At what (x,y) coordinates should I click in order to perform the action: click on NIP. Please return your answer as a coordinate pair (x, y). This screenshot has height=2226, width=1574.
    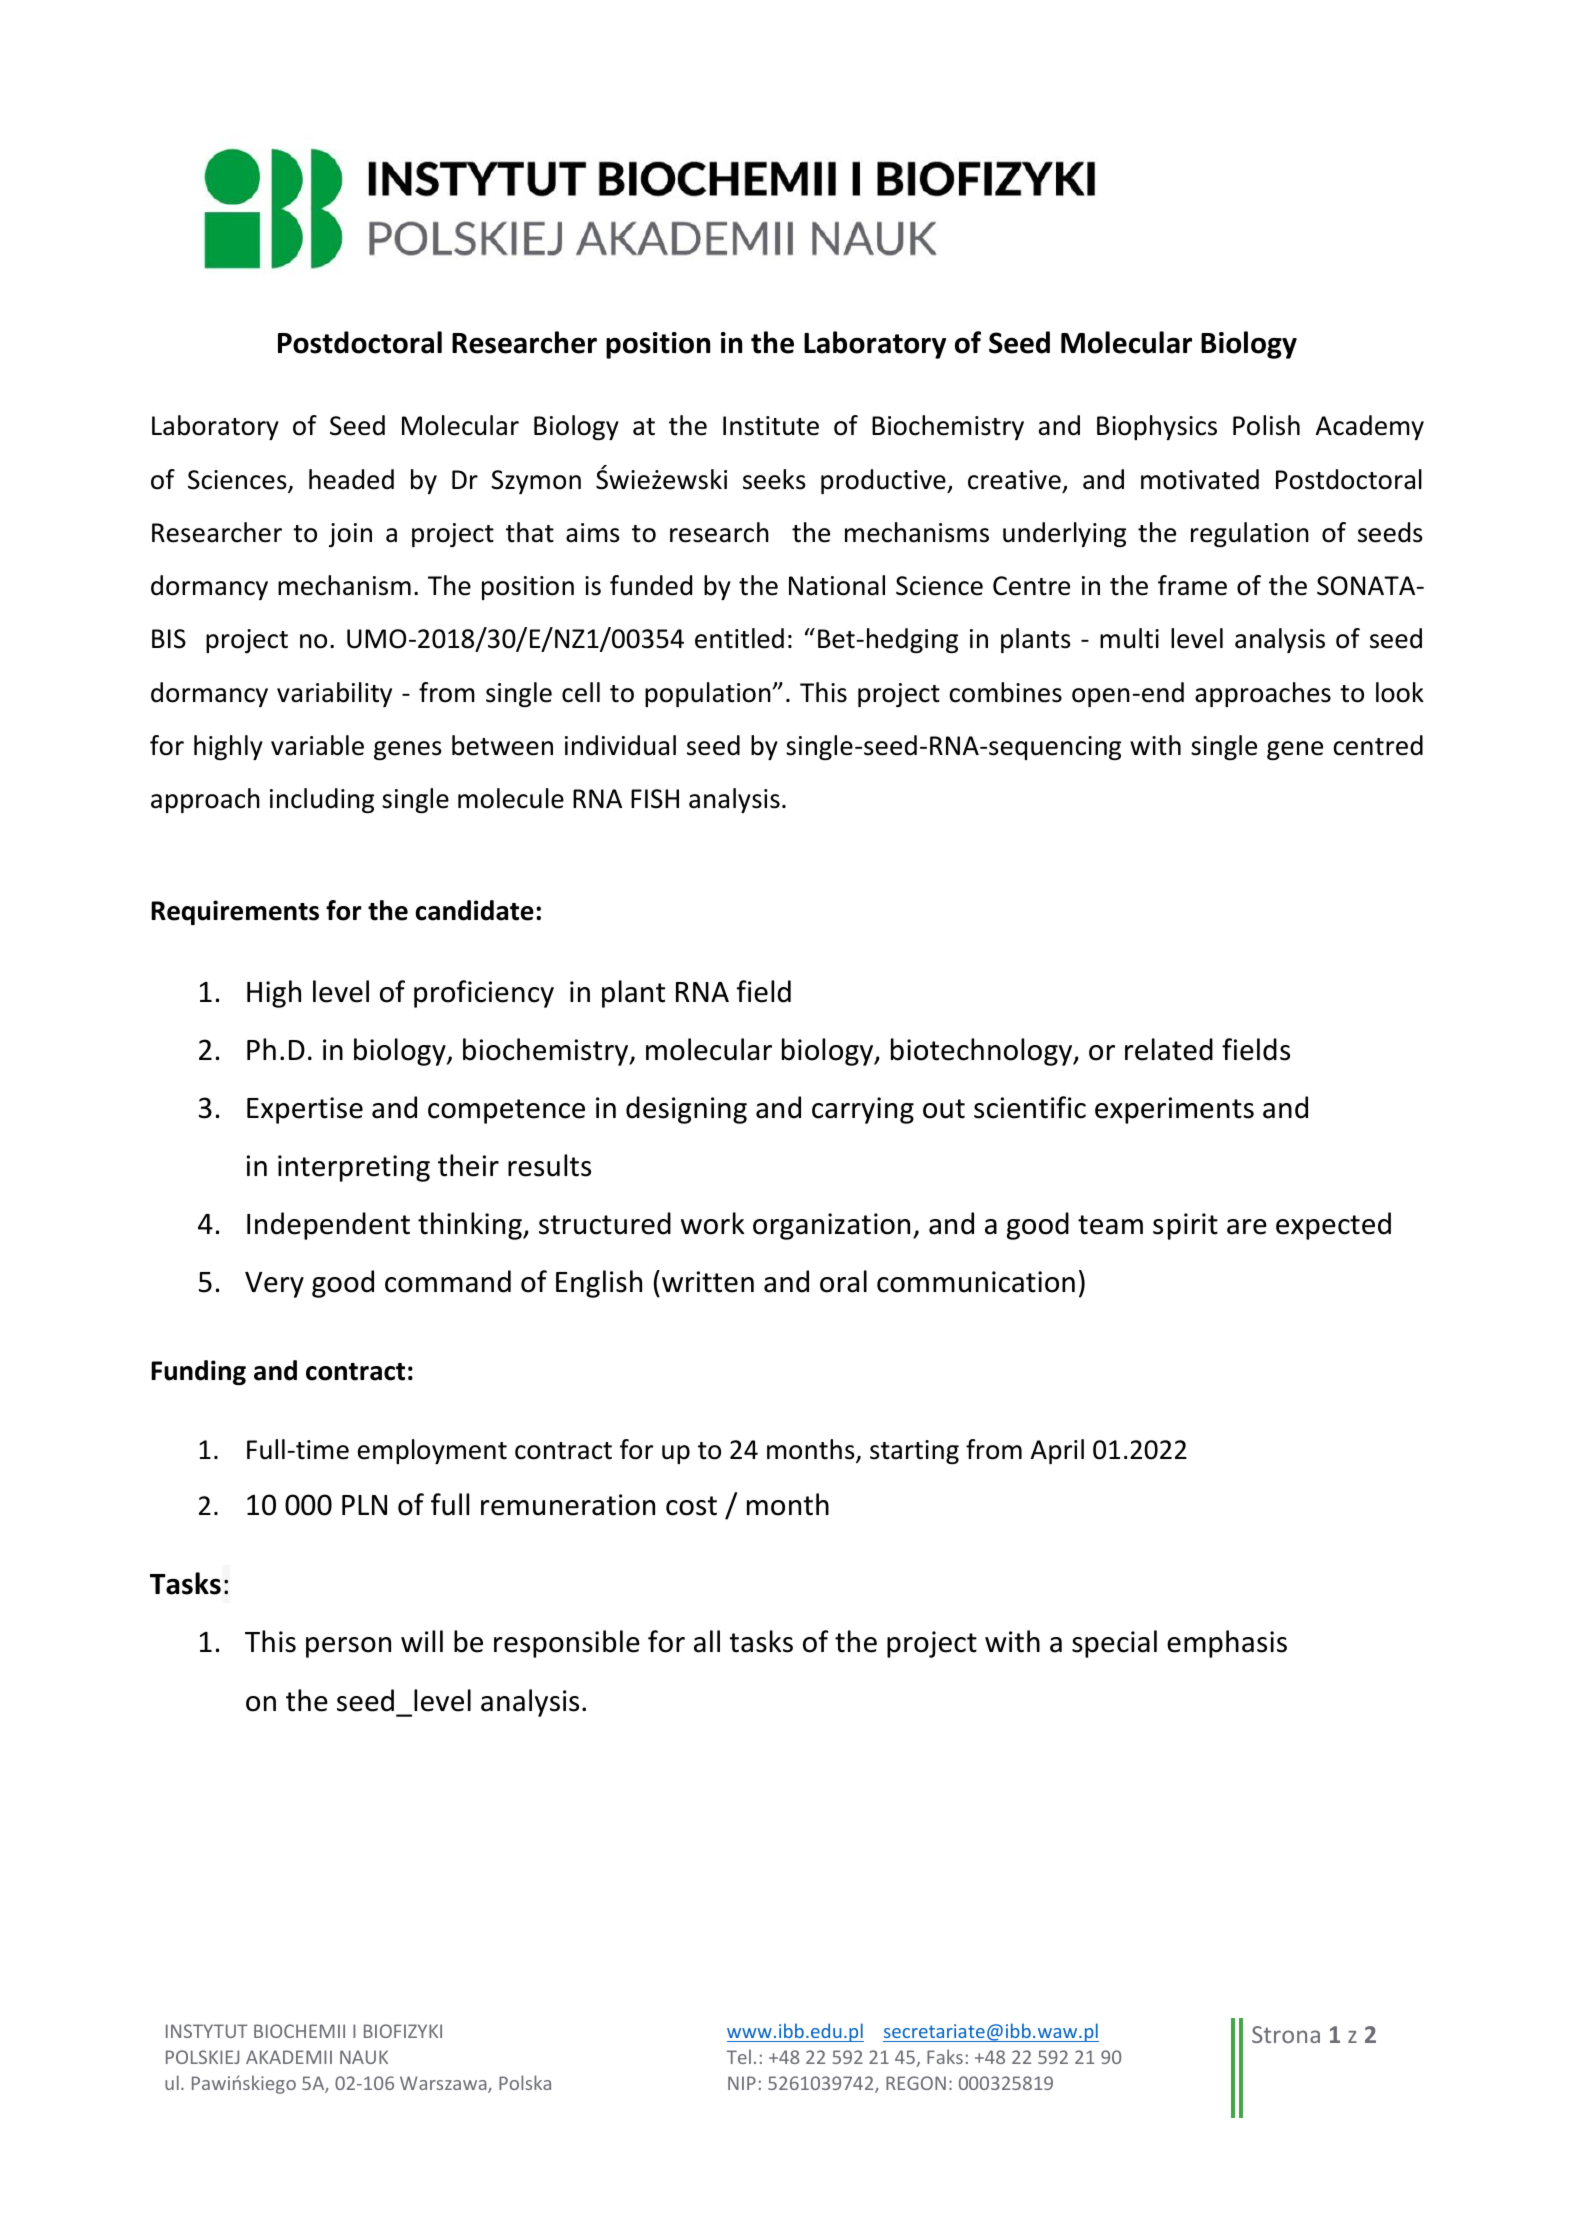
    Looking at the image, I should click on (742, 2083).
